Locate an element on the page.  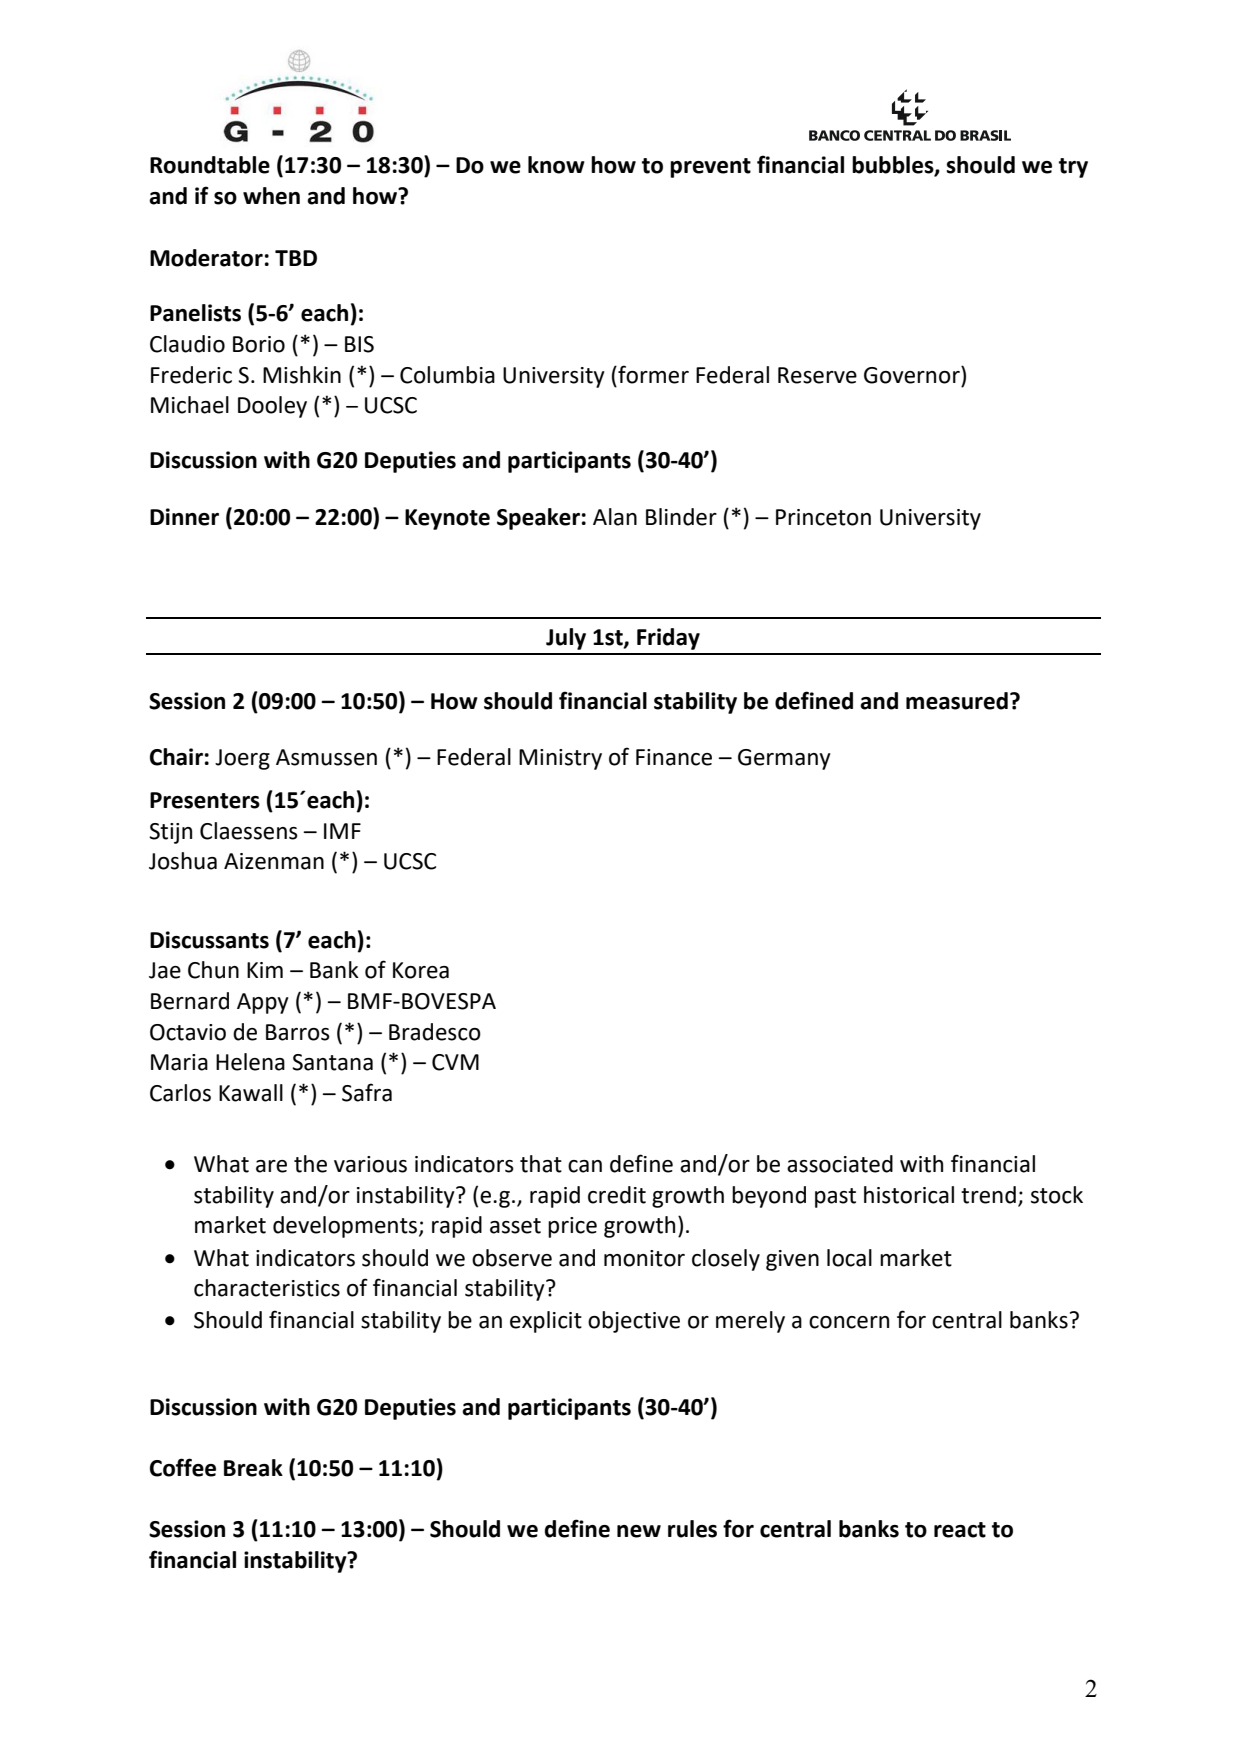
know is located at coordinates (556, 165).
